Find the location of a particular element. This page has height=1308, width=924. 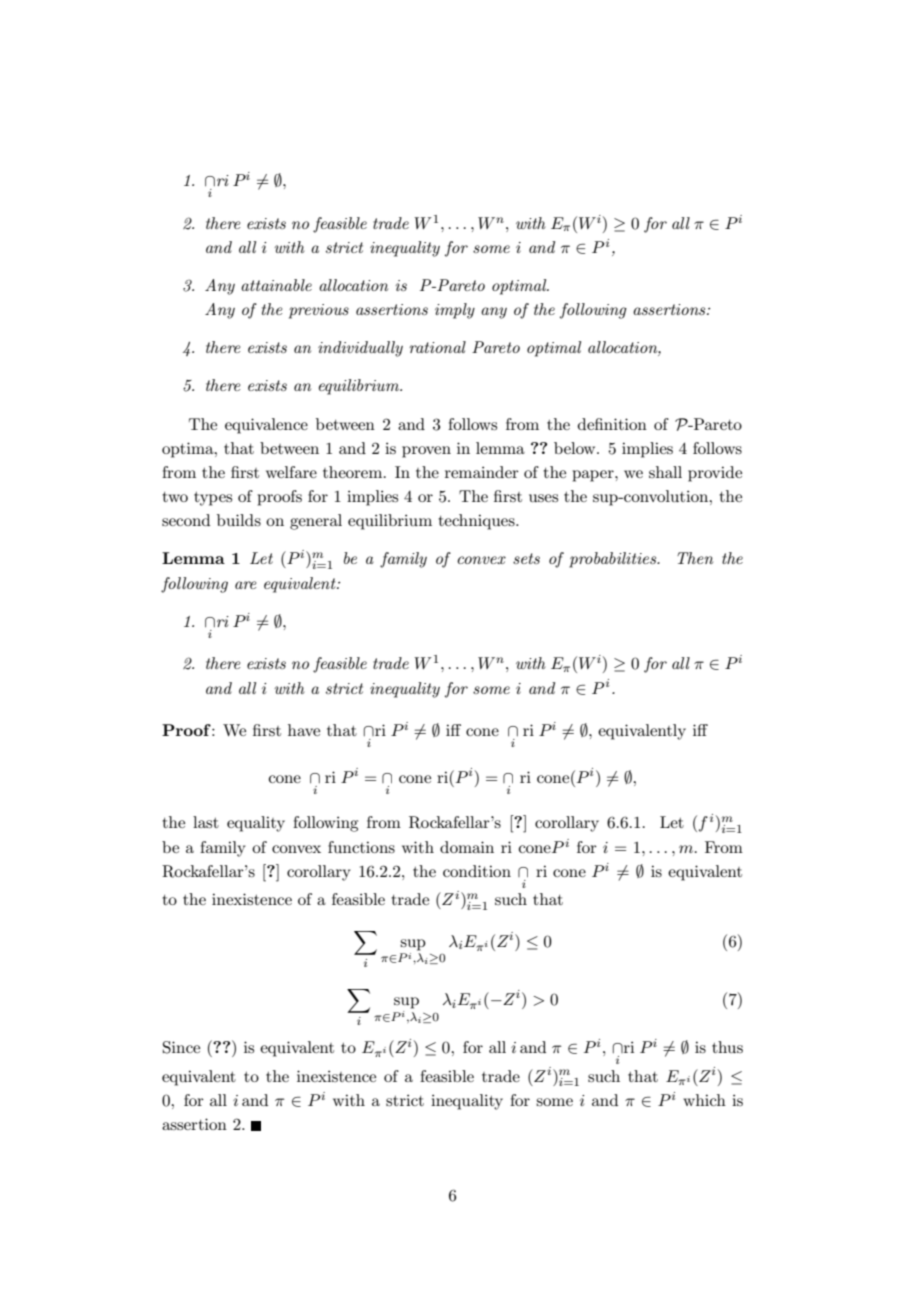

proven is located at coordinates (426, 452).
